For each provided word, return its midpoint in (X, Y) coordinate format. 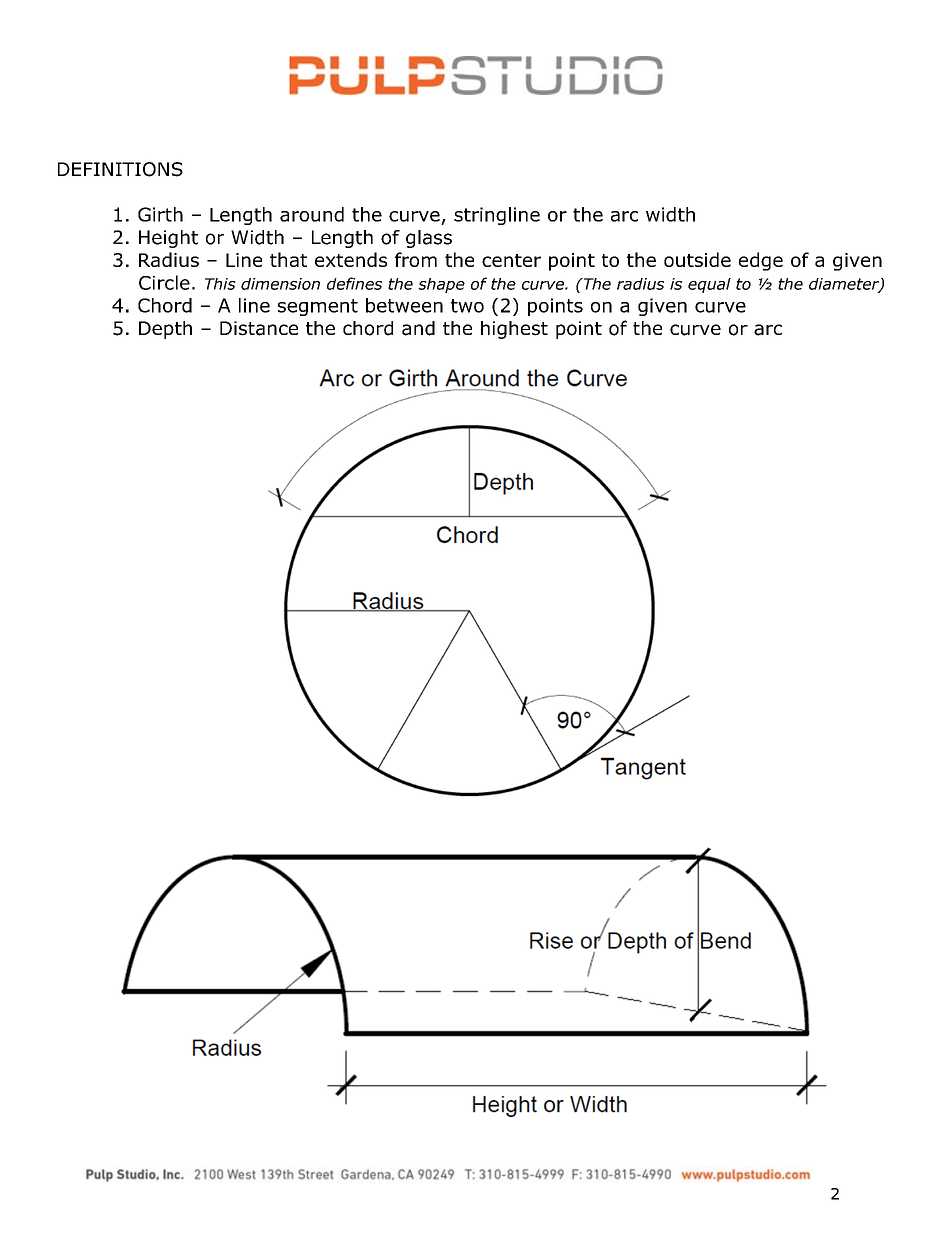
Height (168, 239)
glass (429, 239)
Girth (160, 214)
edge (761, 261)
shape (441, 285)
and (418, 328)
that (288, 259)
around (312, 214)
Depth (165, 330)
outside (697, 259)
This (220, 284)
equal (709, 285)
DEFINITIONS (120, 169)
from (416, 259)
